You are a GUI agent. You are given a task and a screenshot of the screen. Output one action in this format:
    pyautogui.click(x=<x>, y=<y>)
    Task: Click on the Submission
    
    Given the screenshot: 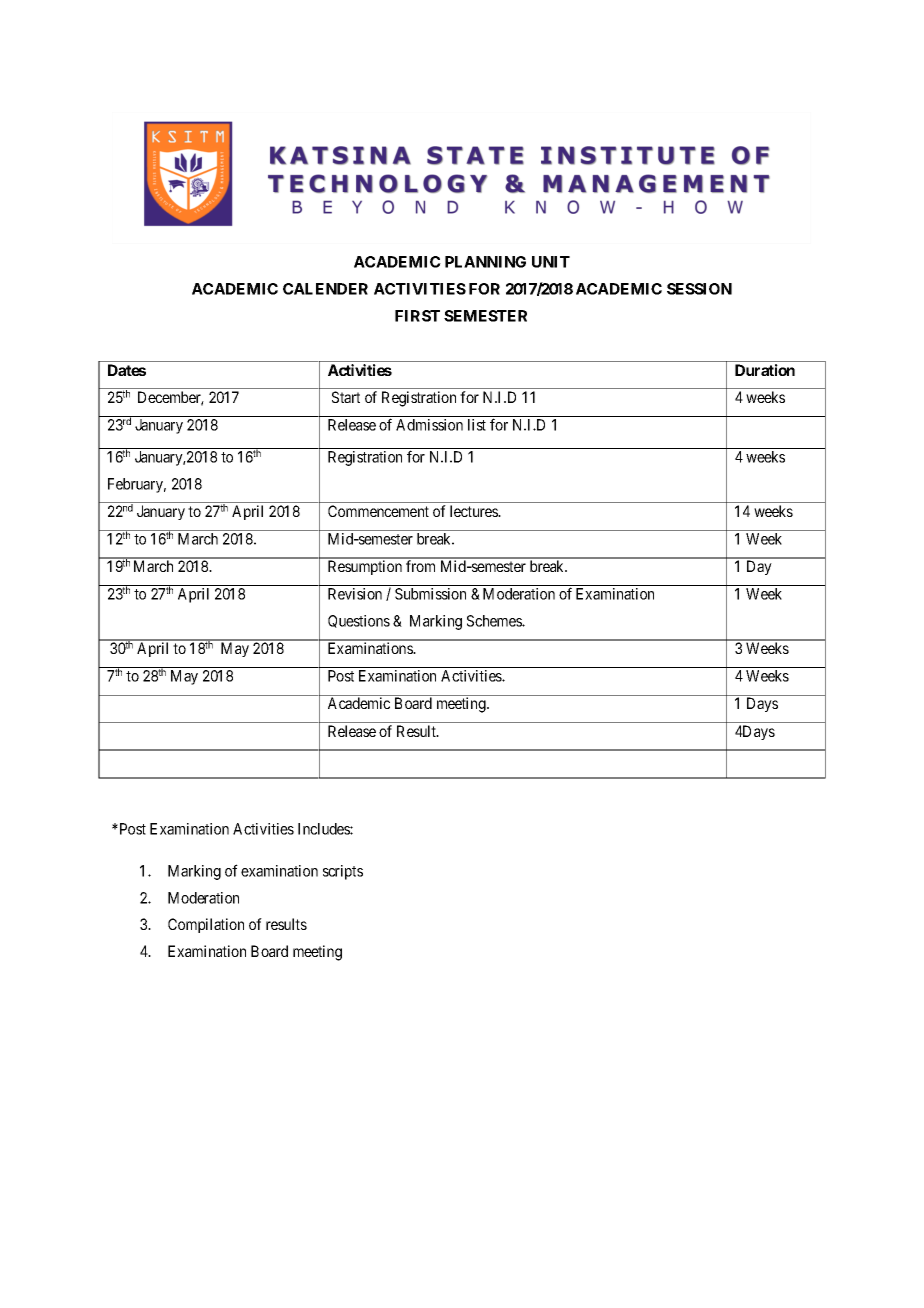 What is the action you would take?
    pyautogui.click(x=430, y=594)
